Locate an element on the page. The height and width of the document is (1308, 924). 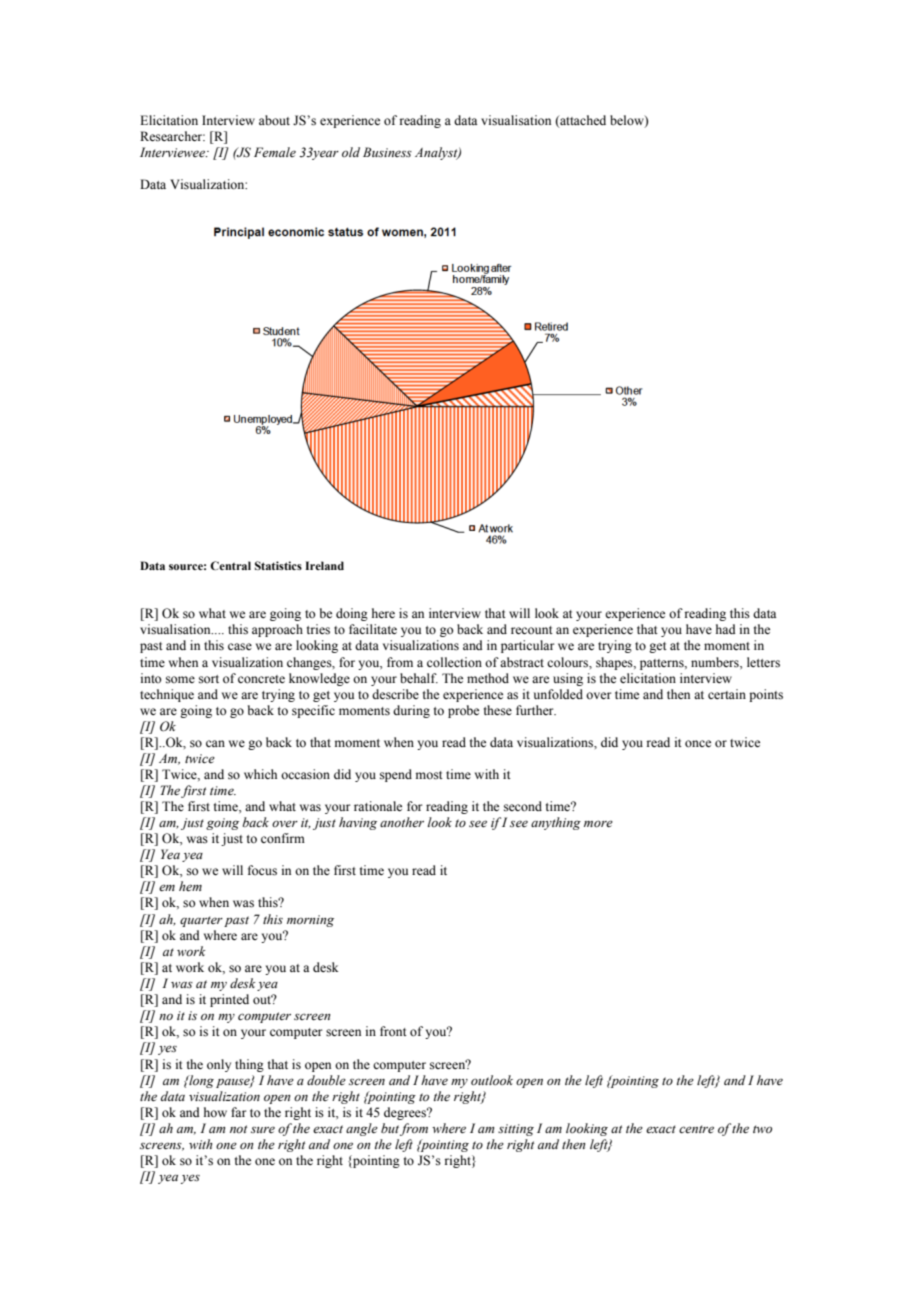
Central is located at coordinates (230, 565).
